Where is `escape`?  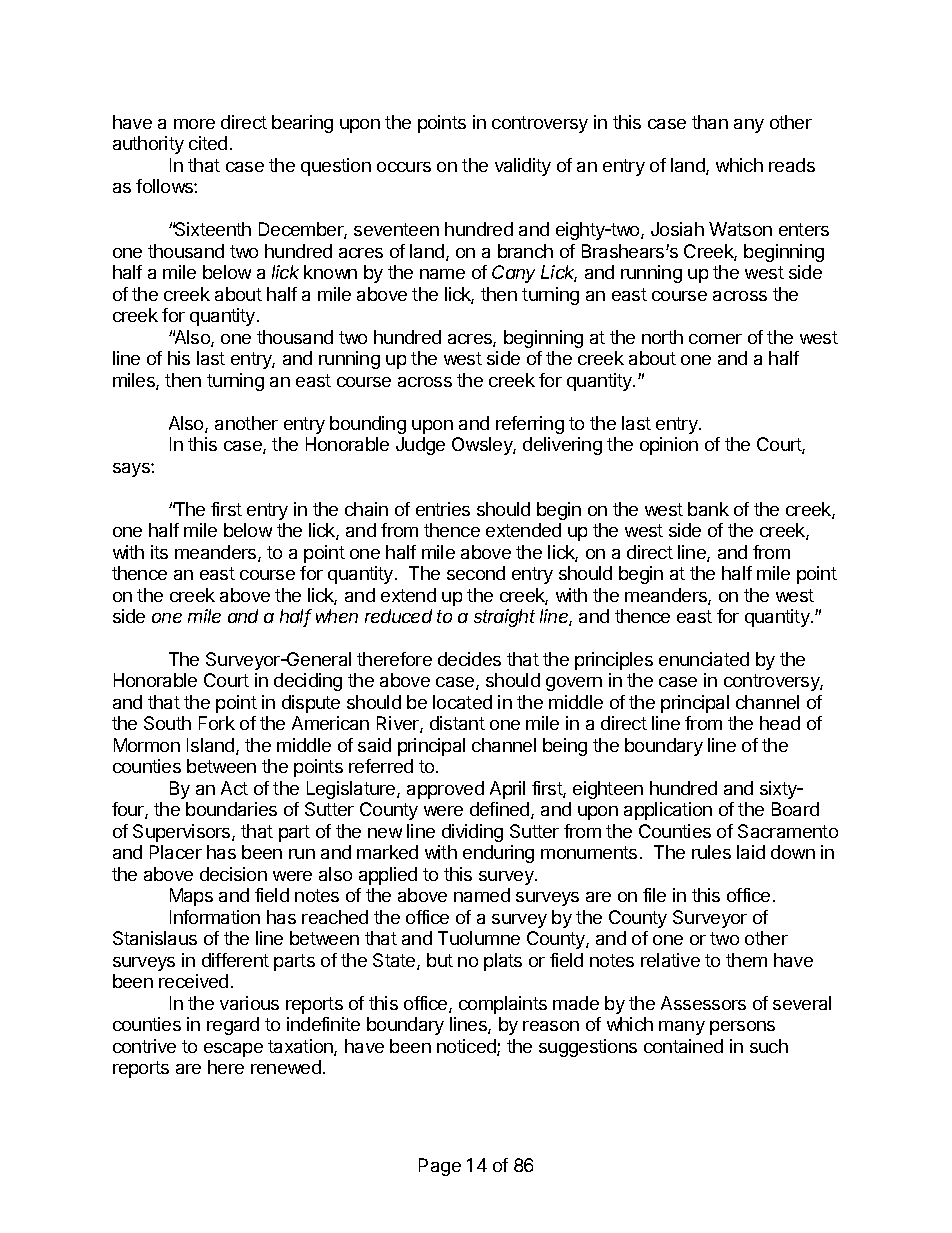
escape is located at coordinates (233, 1050).
